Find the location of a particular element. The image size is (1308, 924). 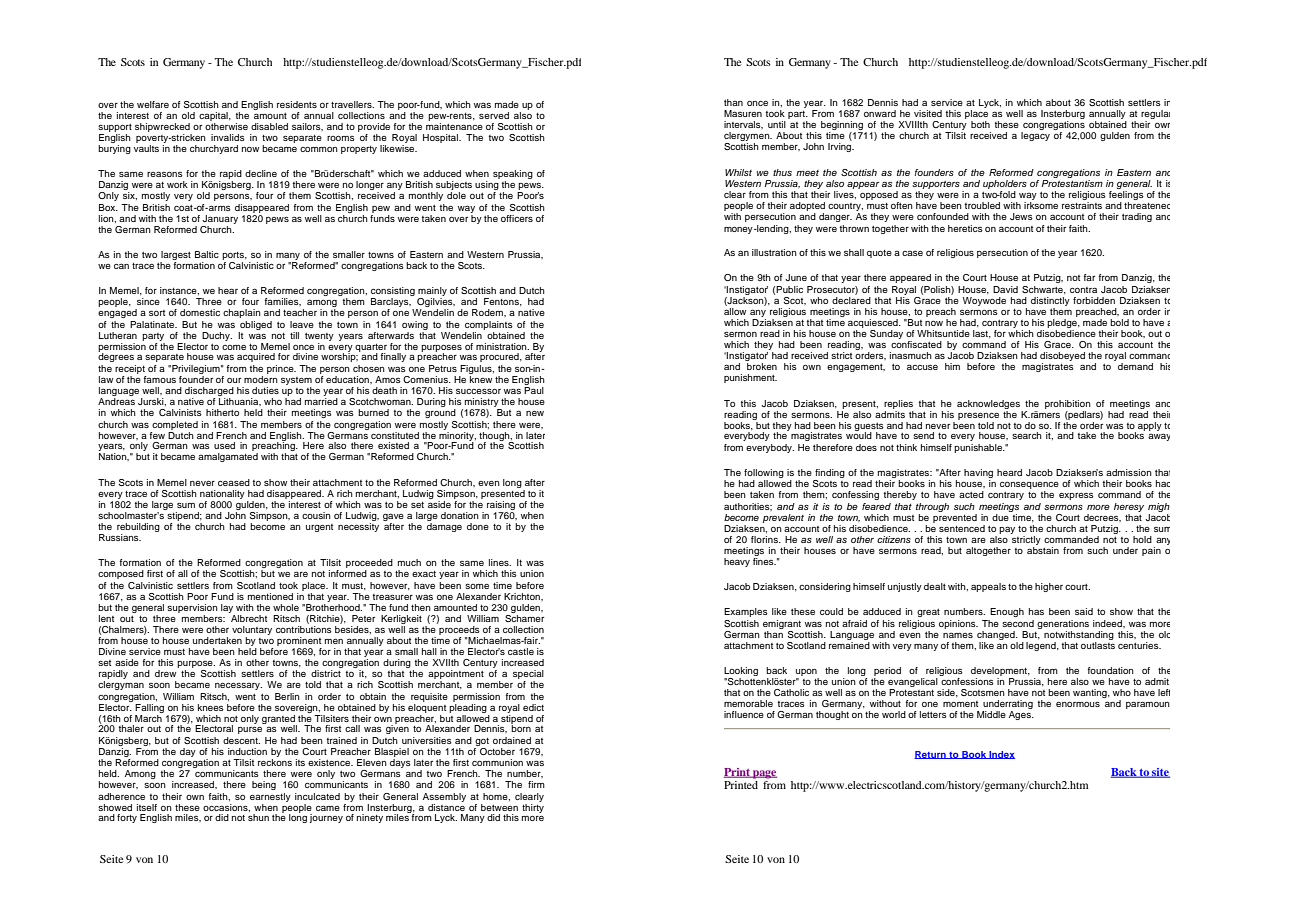

discharged is located at coordinates (209, 393).
